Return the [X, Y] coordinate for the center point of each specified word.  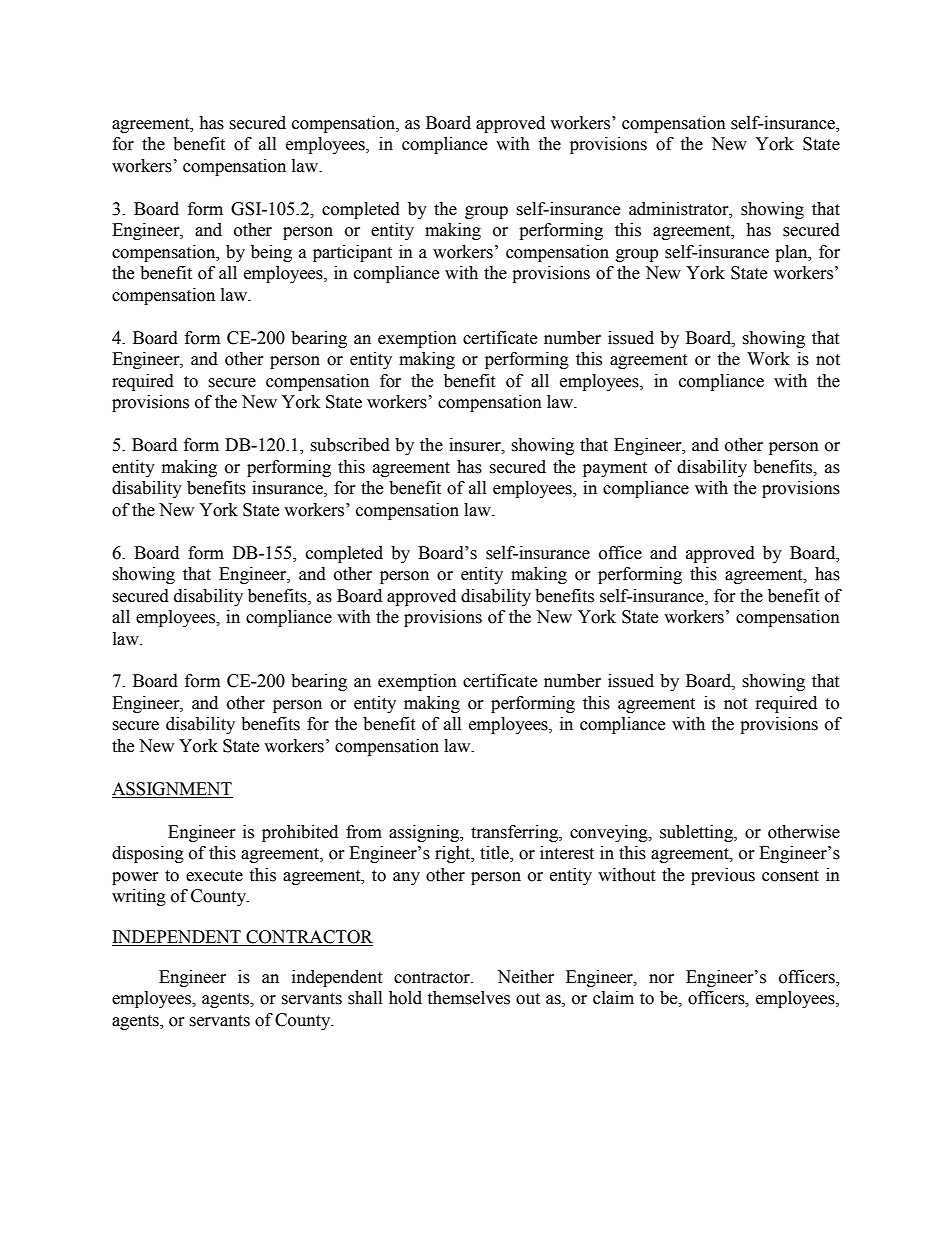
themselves [468, 998]
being [271, 253]
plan [792, 253]
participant [352, 253]
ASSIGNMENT [172, 790]
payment [615, 469]
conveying [610, 833]
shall [365, 998]
